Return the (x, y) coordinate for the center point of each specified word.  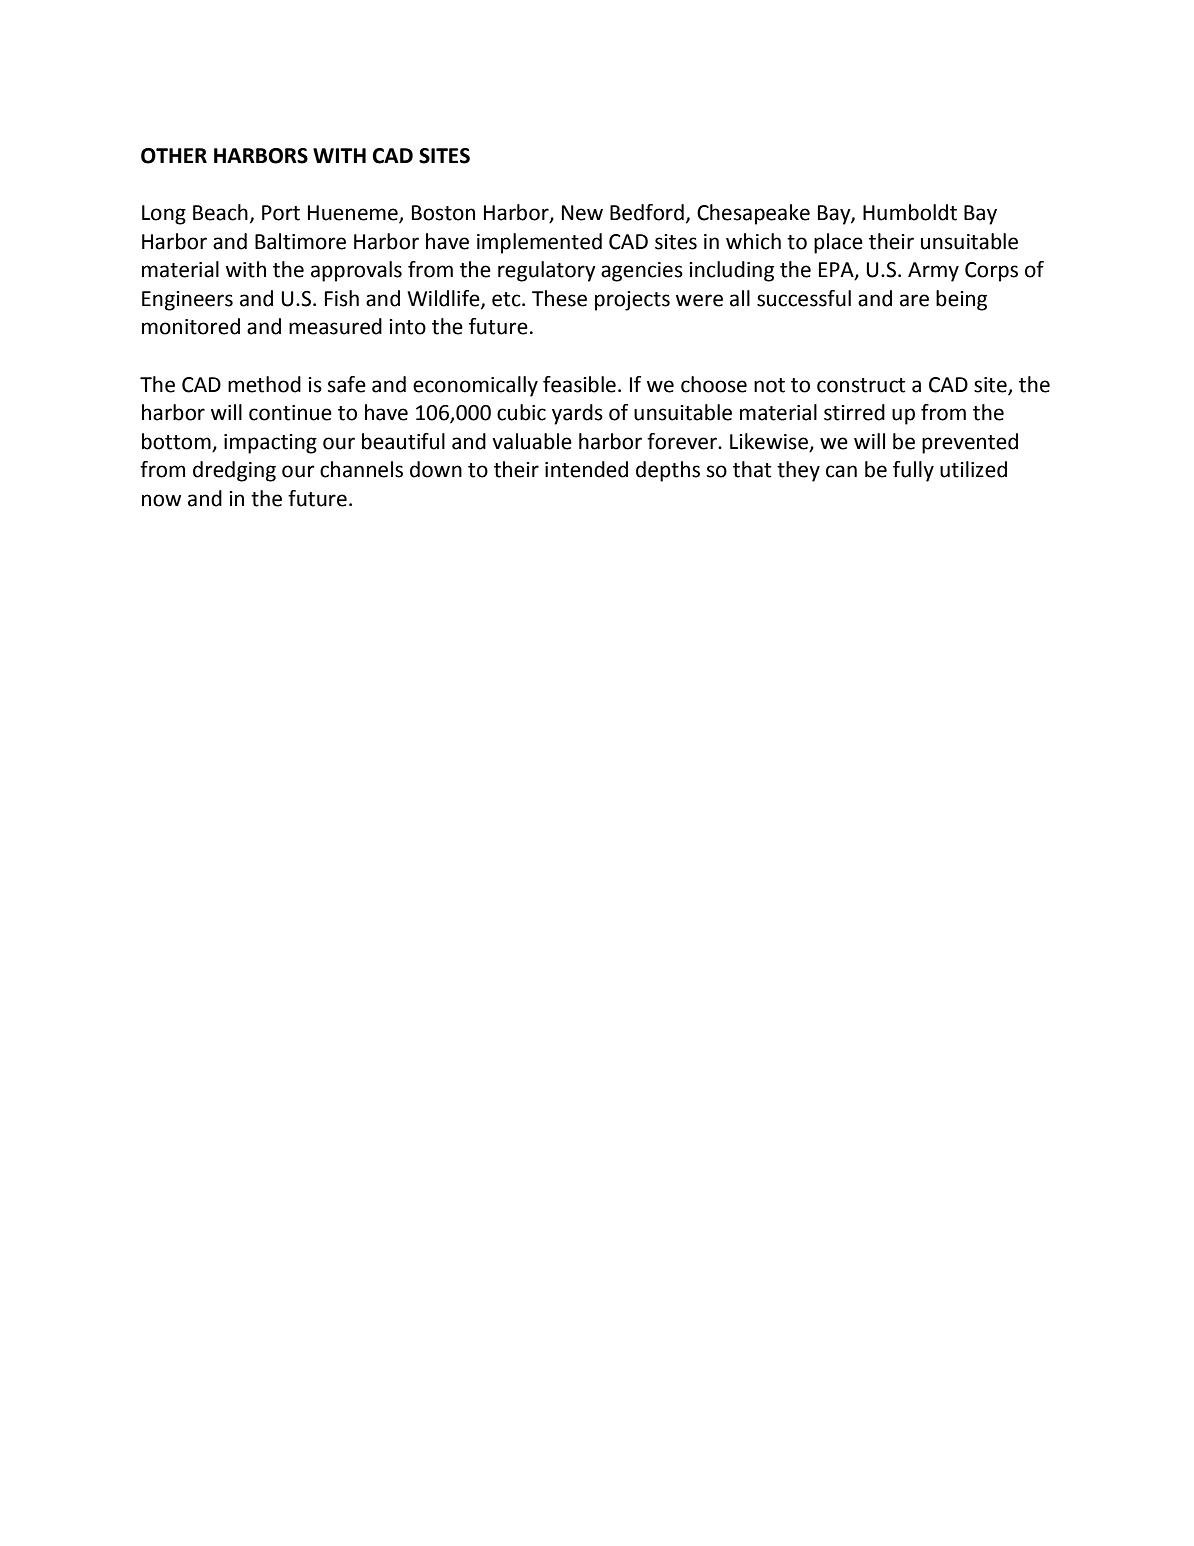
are (914, 300)
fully (913, 471)
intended (586, 469)
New (582, 213)
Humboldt (910, 212)
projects (632, 301)
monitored (191, 326)
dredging (234, 471)
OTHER (174, 156)
